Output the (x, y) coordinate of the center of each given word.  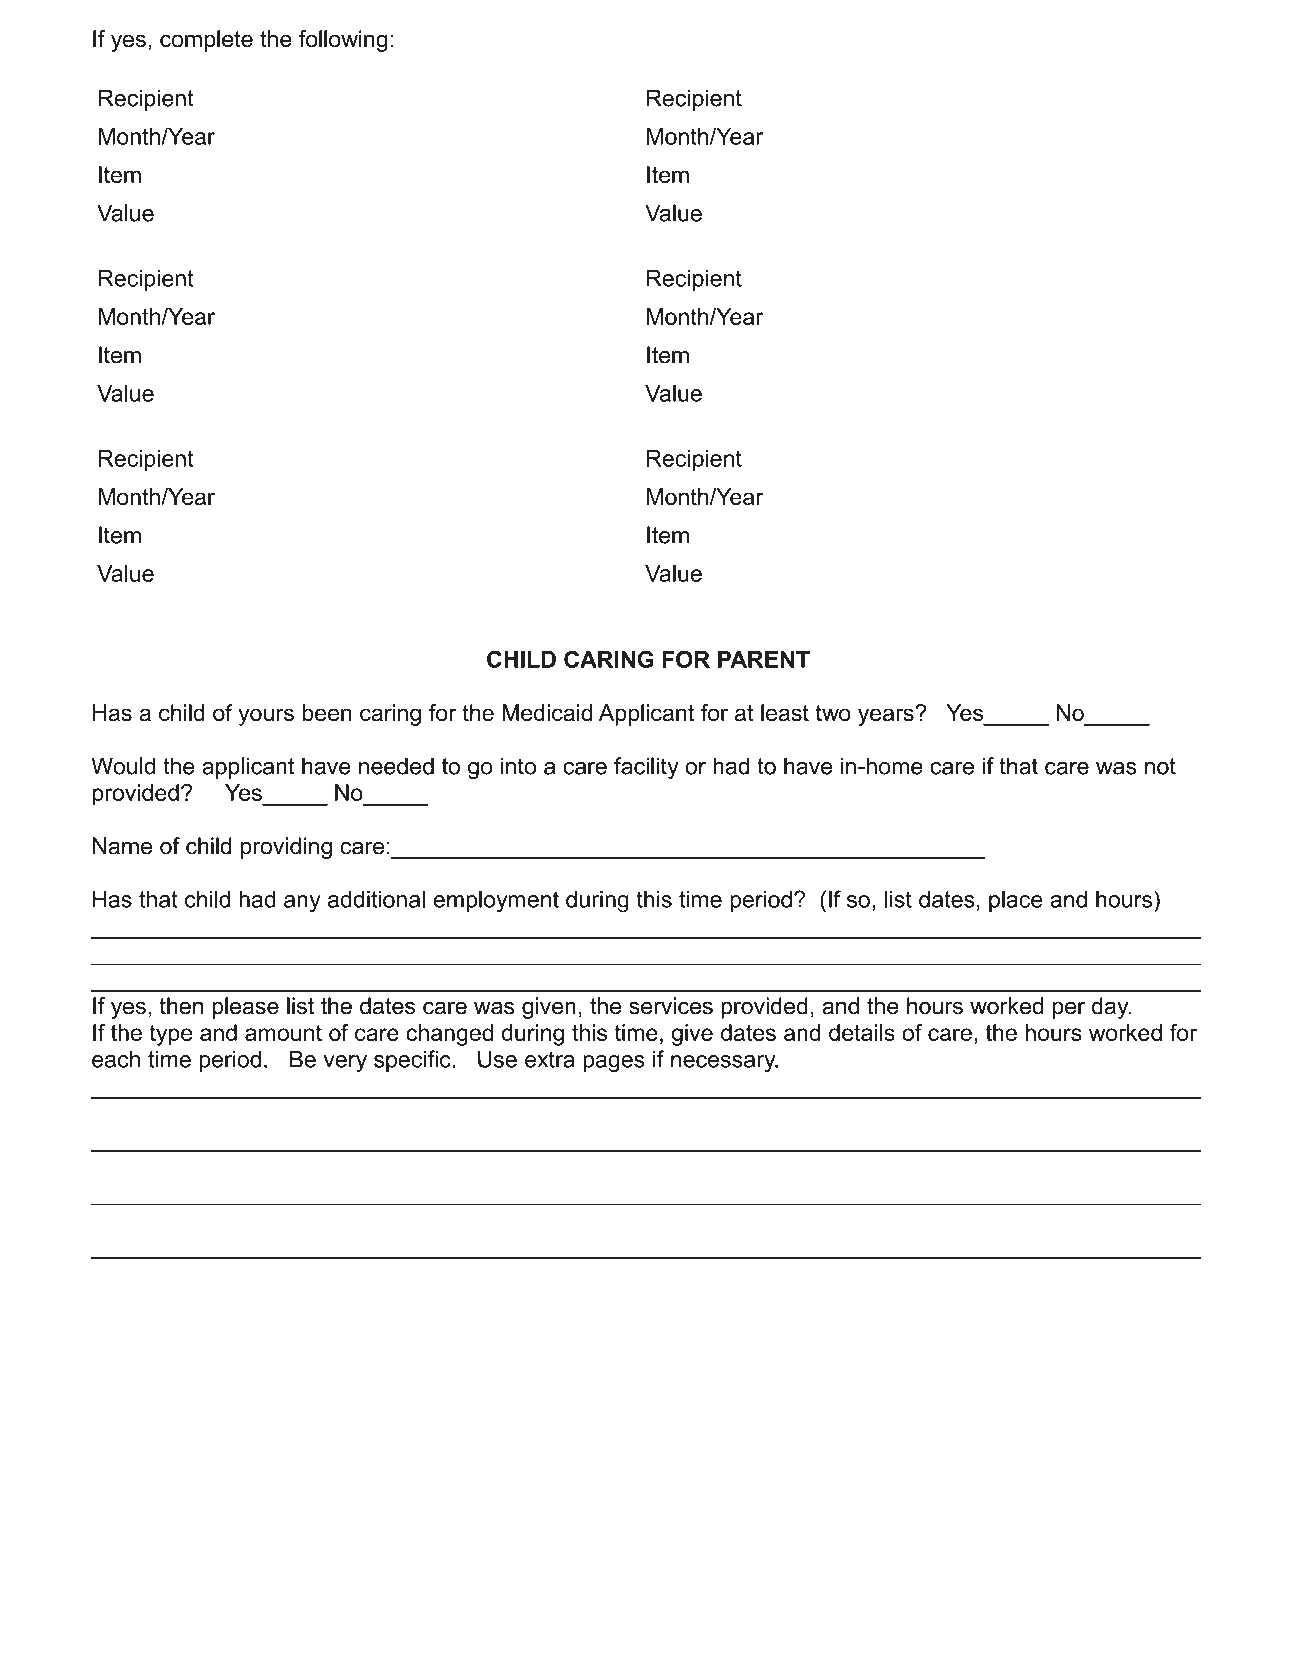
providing (286, 848)
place (1016, 901)
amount (283, 1033)
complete (206, 41)
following (343, 41)
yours (266, 717)
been (327, 712)
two (833, 713)
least (785, 712)
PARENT (764, 659)
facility (646, 768)
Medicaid (547, 712)
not (1160, 766)
